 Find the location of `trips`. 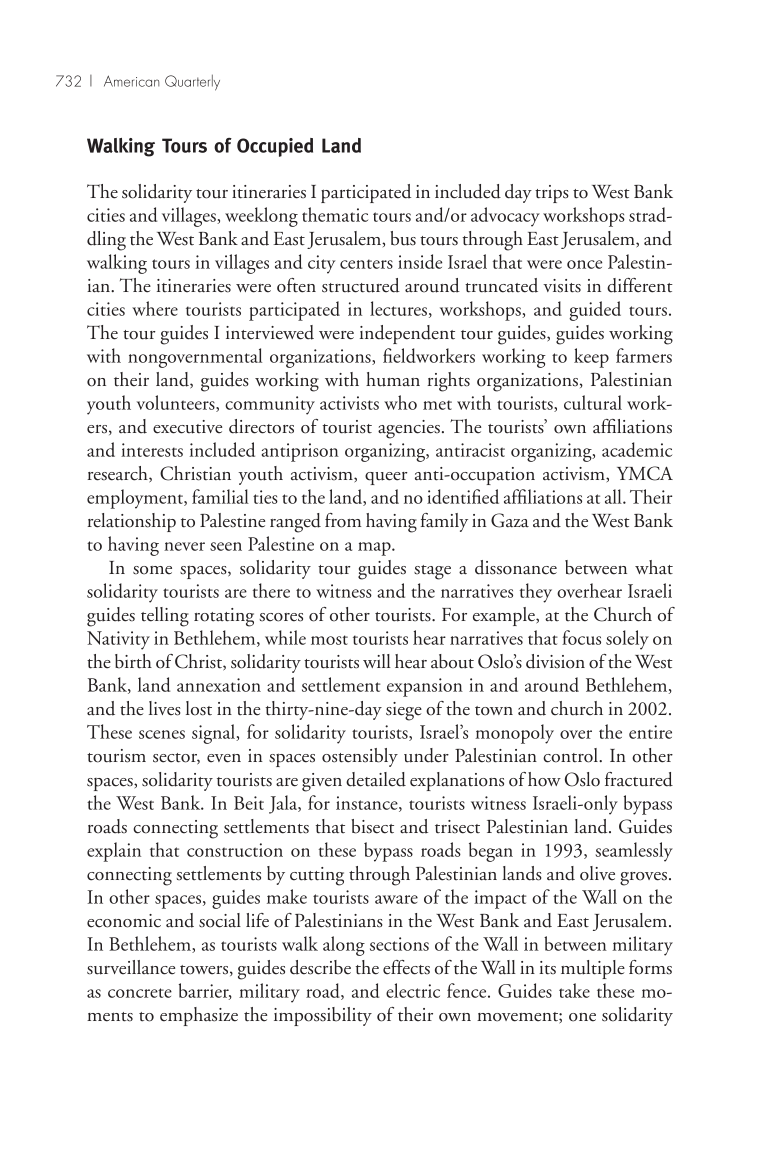

trips is located at coordinates (552, 194).
